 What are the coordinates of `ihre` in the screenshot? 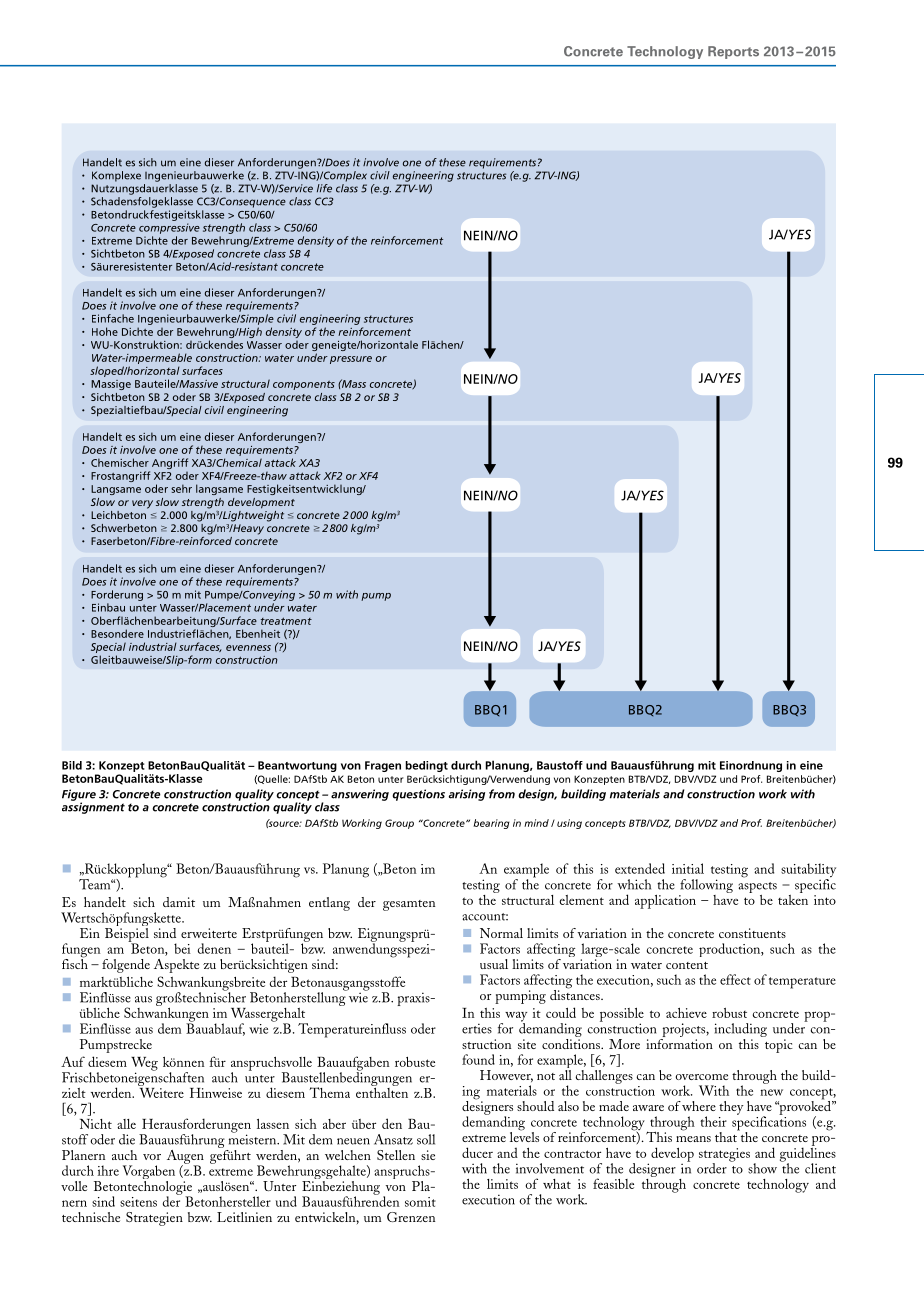 It's located at (108, 1170).
